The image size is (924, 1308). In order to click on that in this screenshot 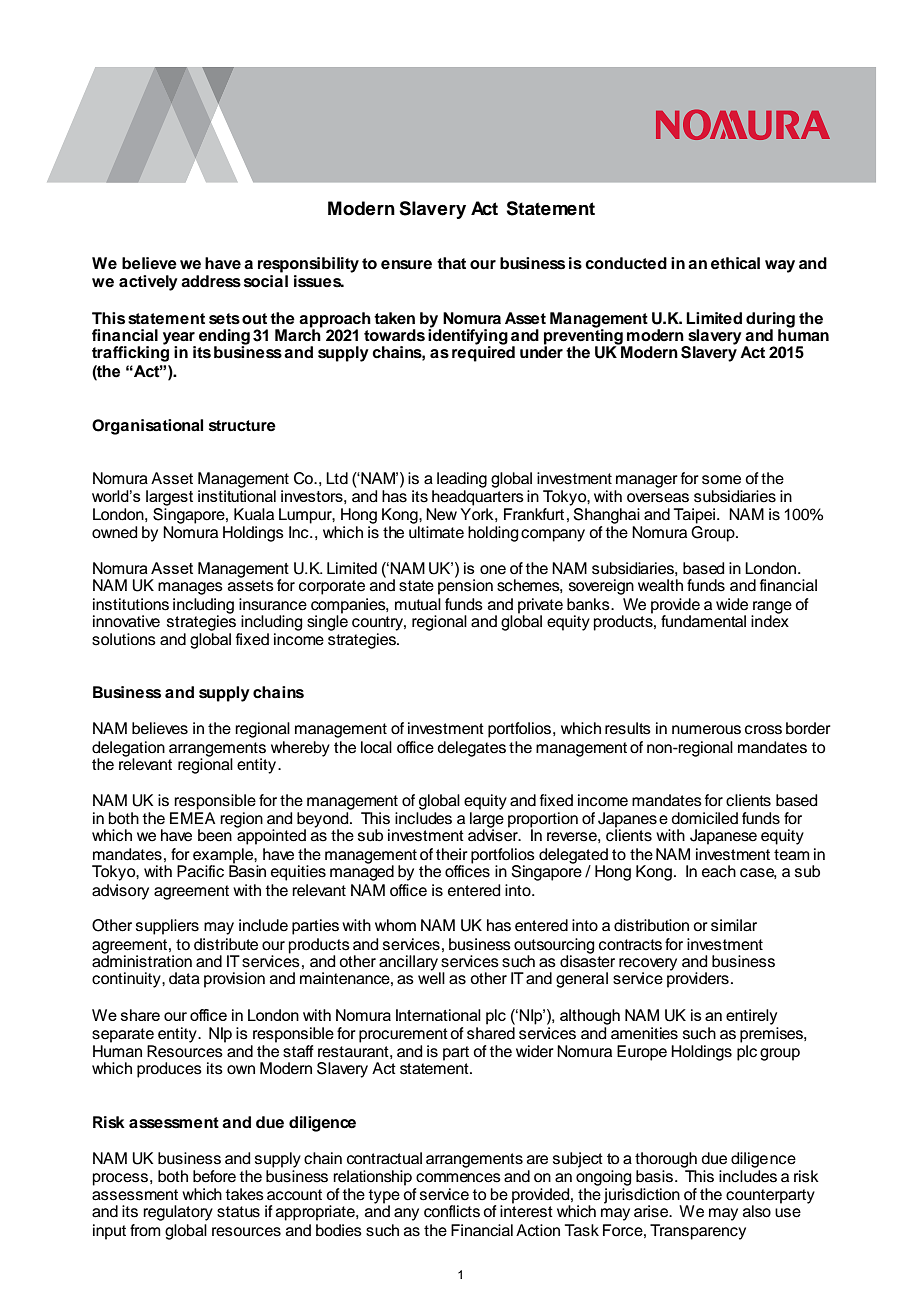, I will do `click(451, 263)`.
